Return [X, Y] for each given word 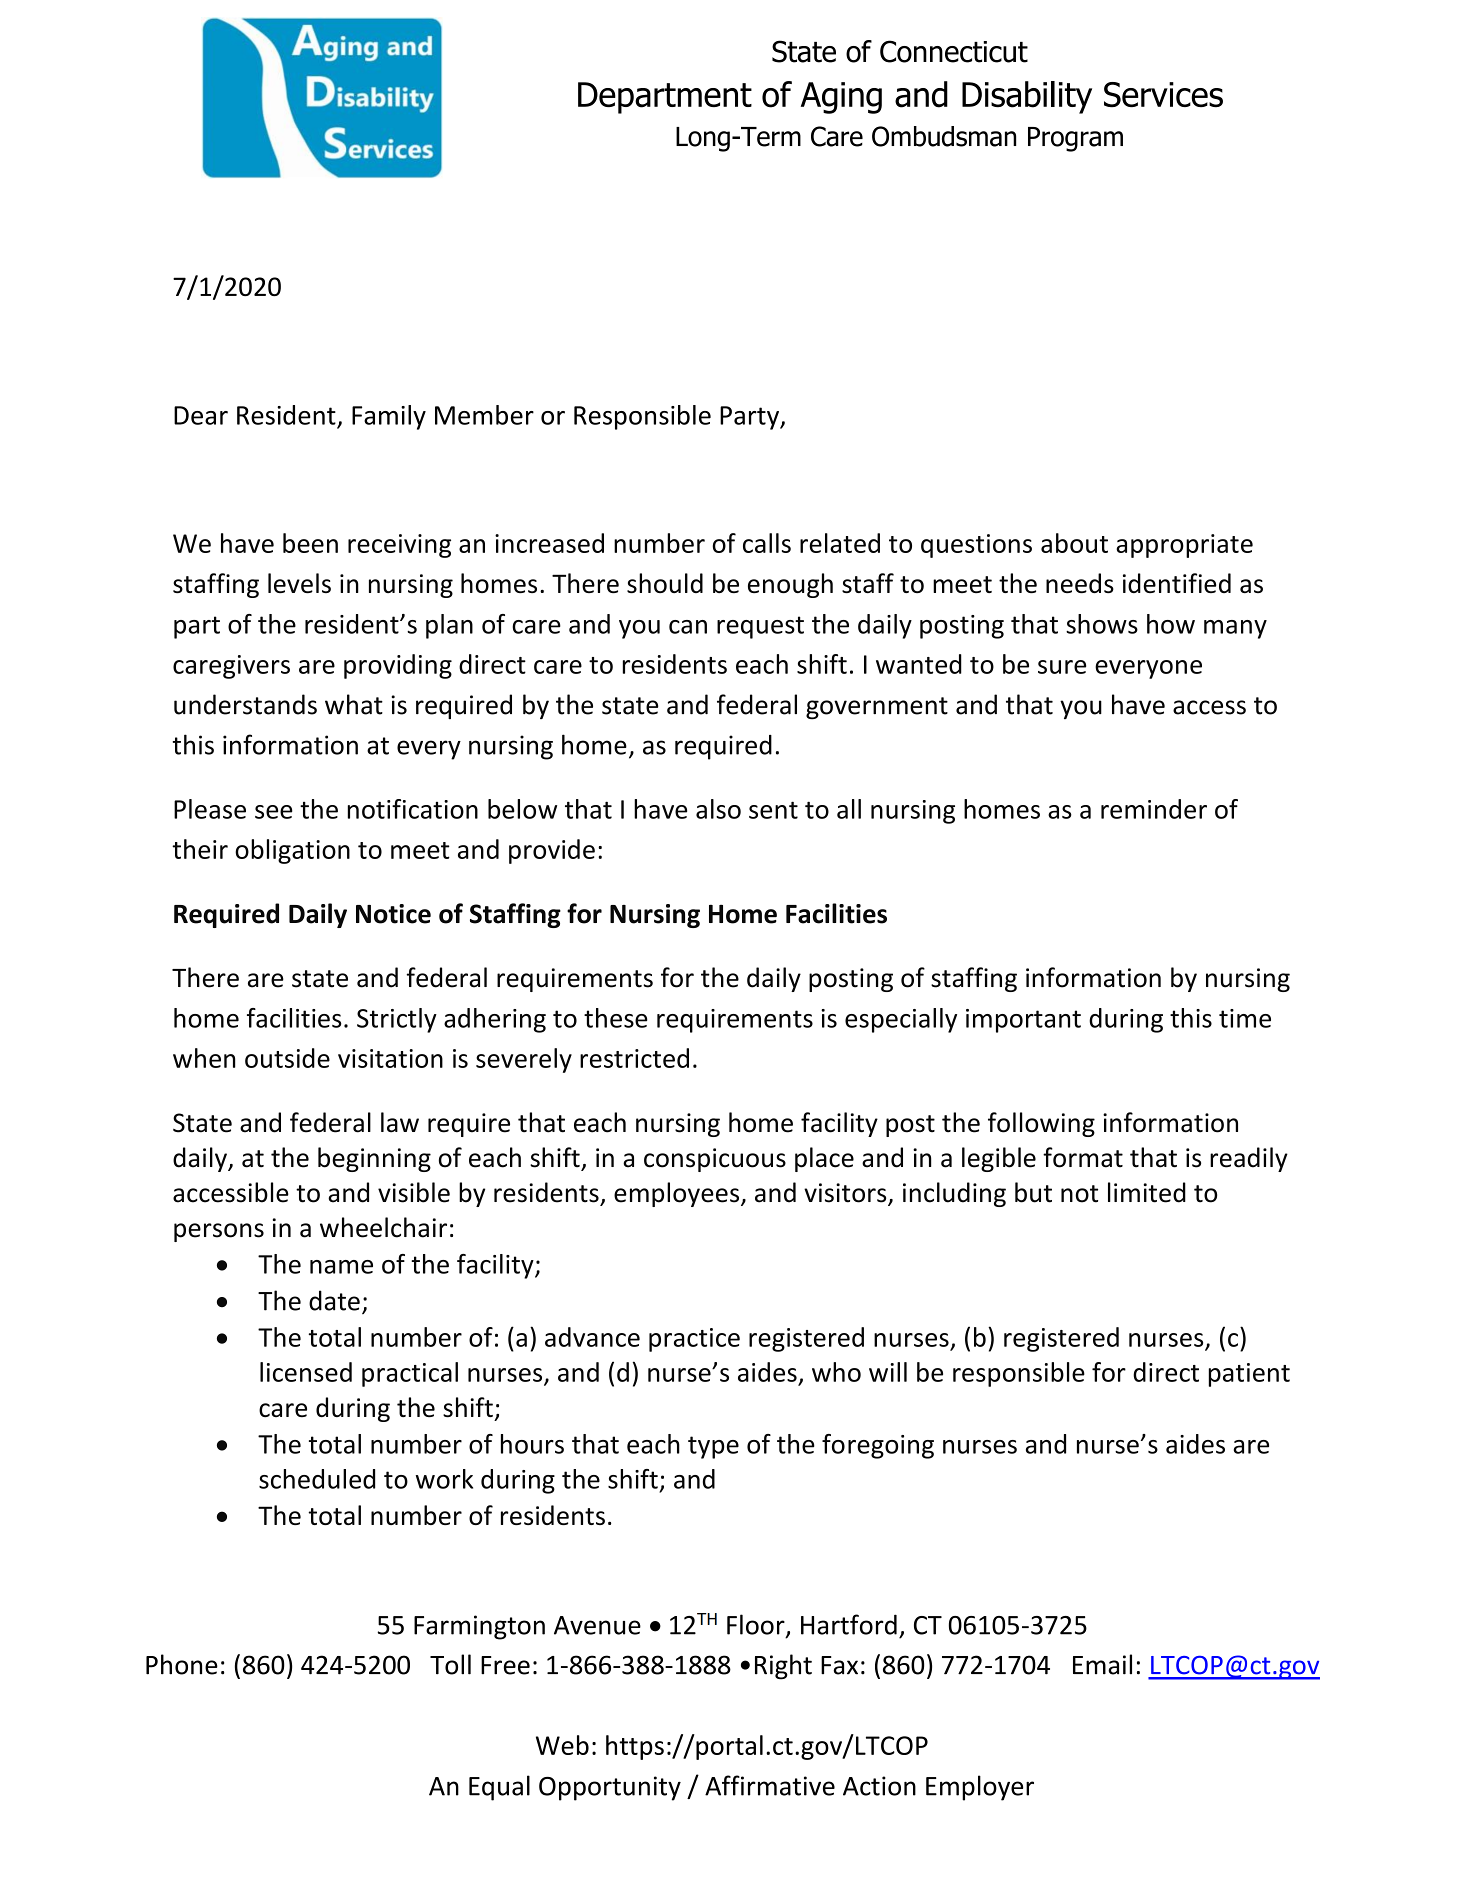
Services [1163, 94]
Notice [393, 914]
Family [389, 417]
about [1074, 543]
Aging [841, 98]
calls [767, 543]
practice [694, 1340]
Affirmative [770, 1785]
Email [1102, 1664]
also [718, 809]
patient [1249, 1375]
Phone [182, 1664]
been [310, 543]
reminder [1154, 809]
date [334, 1300]
